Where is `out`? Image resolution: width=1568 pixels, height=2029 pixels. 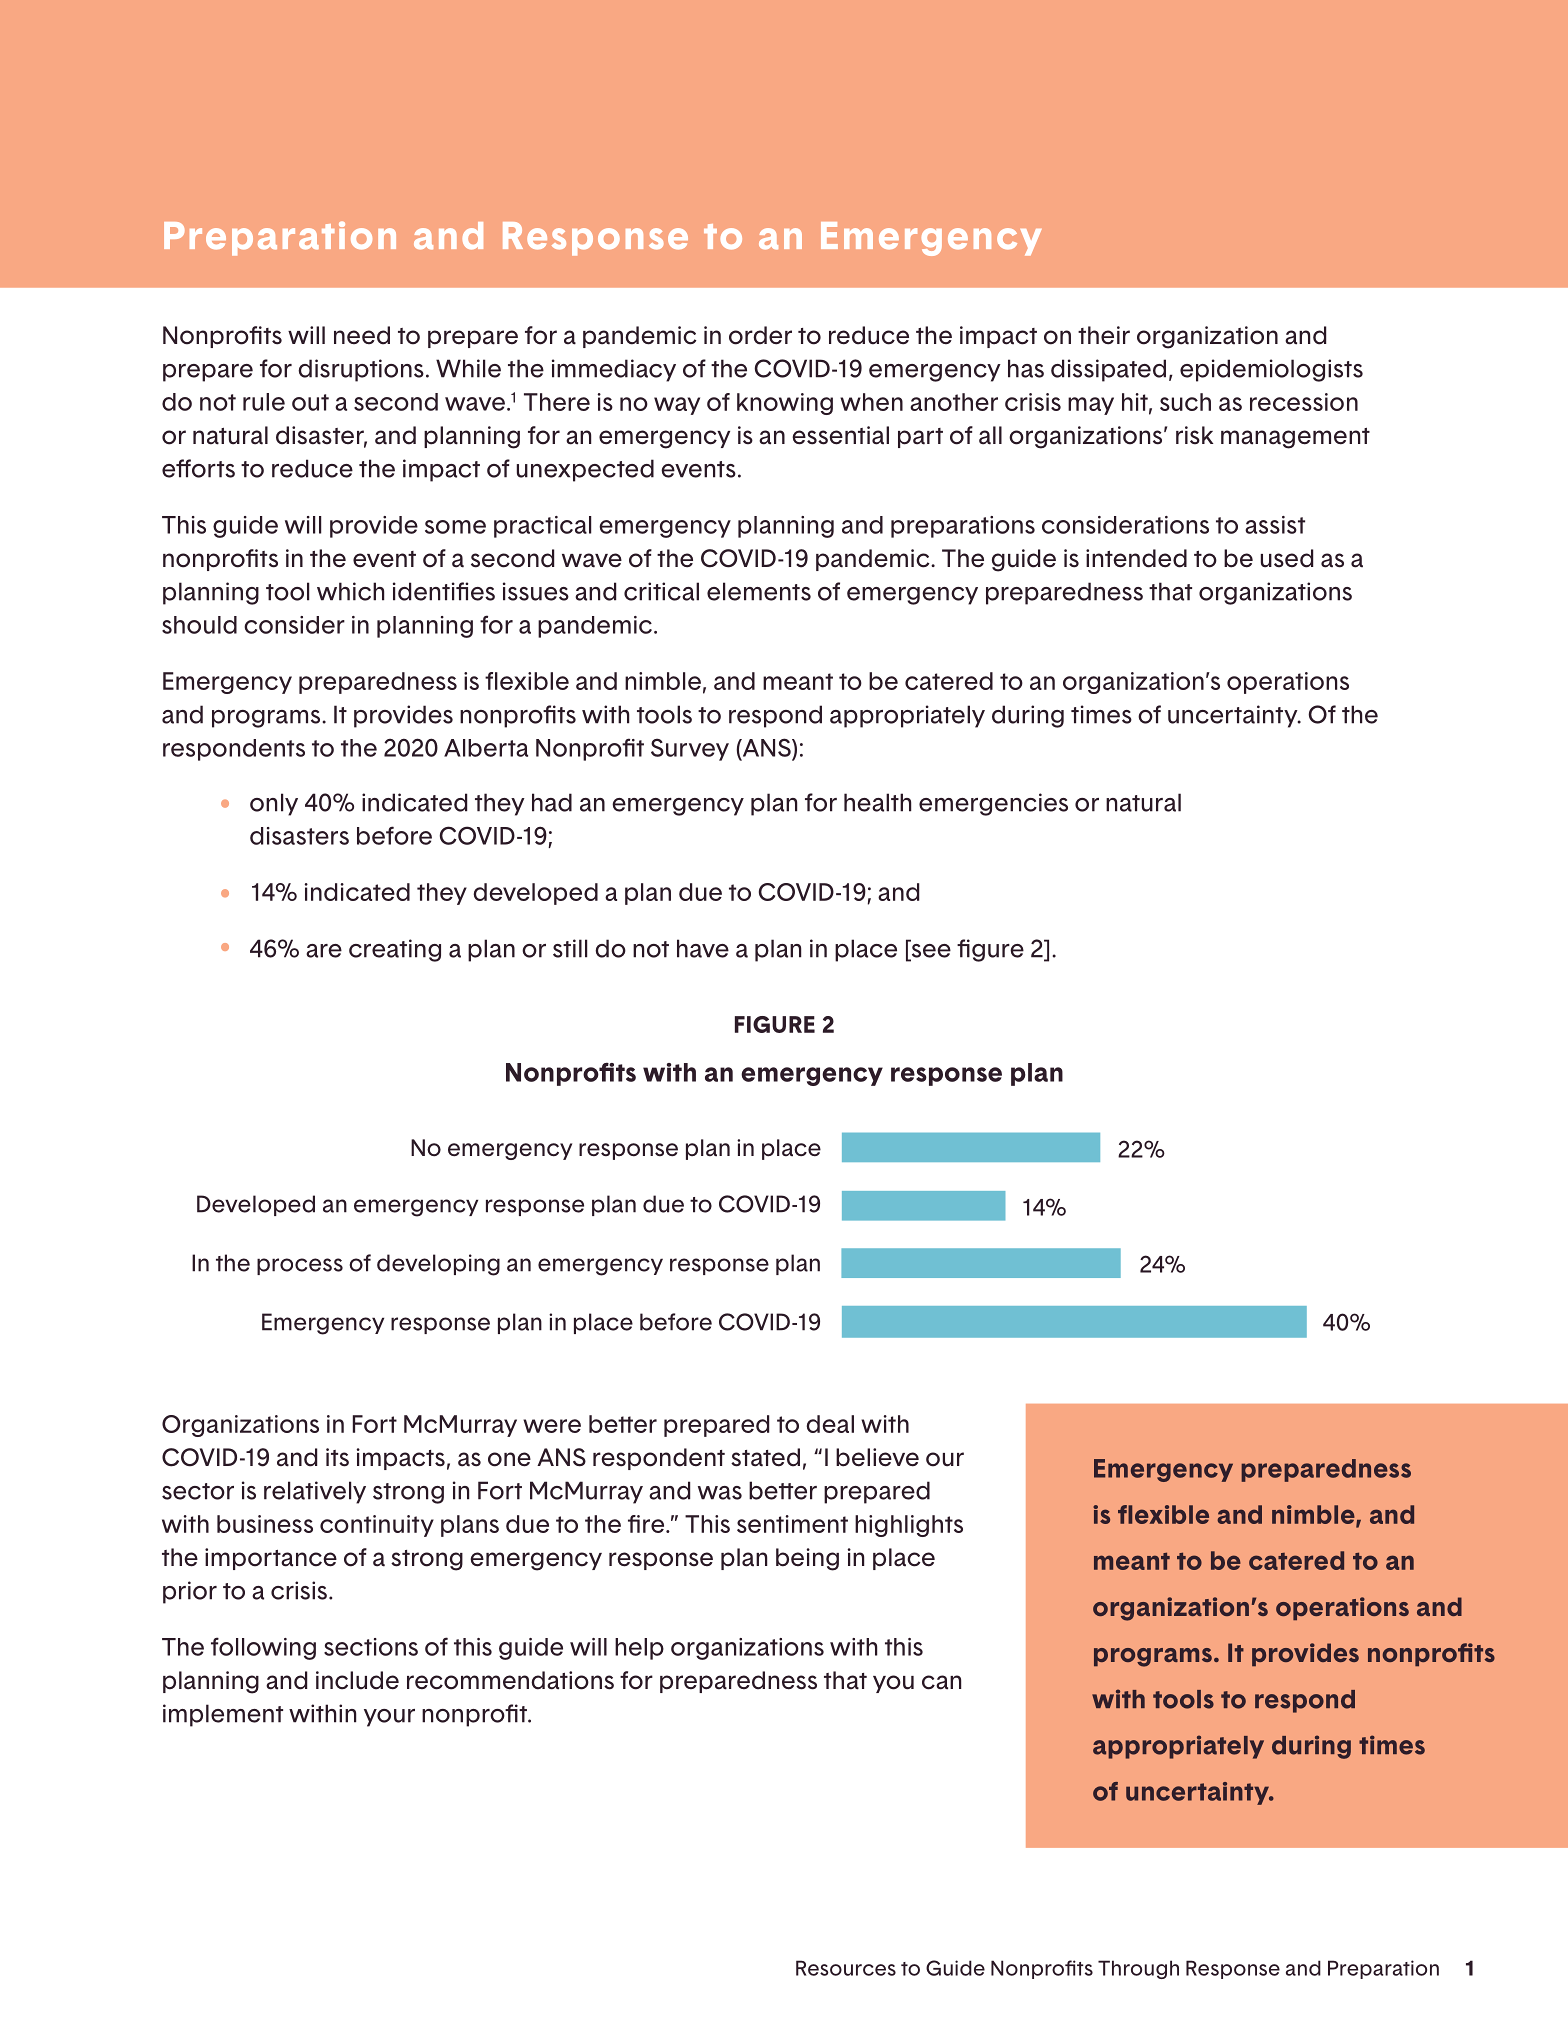
out is located at coordinates (310, 402).
